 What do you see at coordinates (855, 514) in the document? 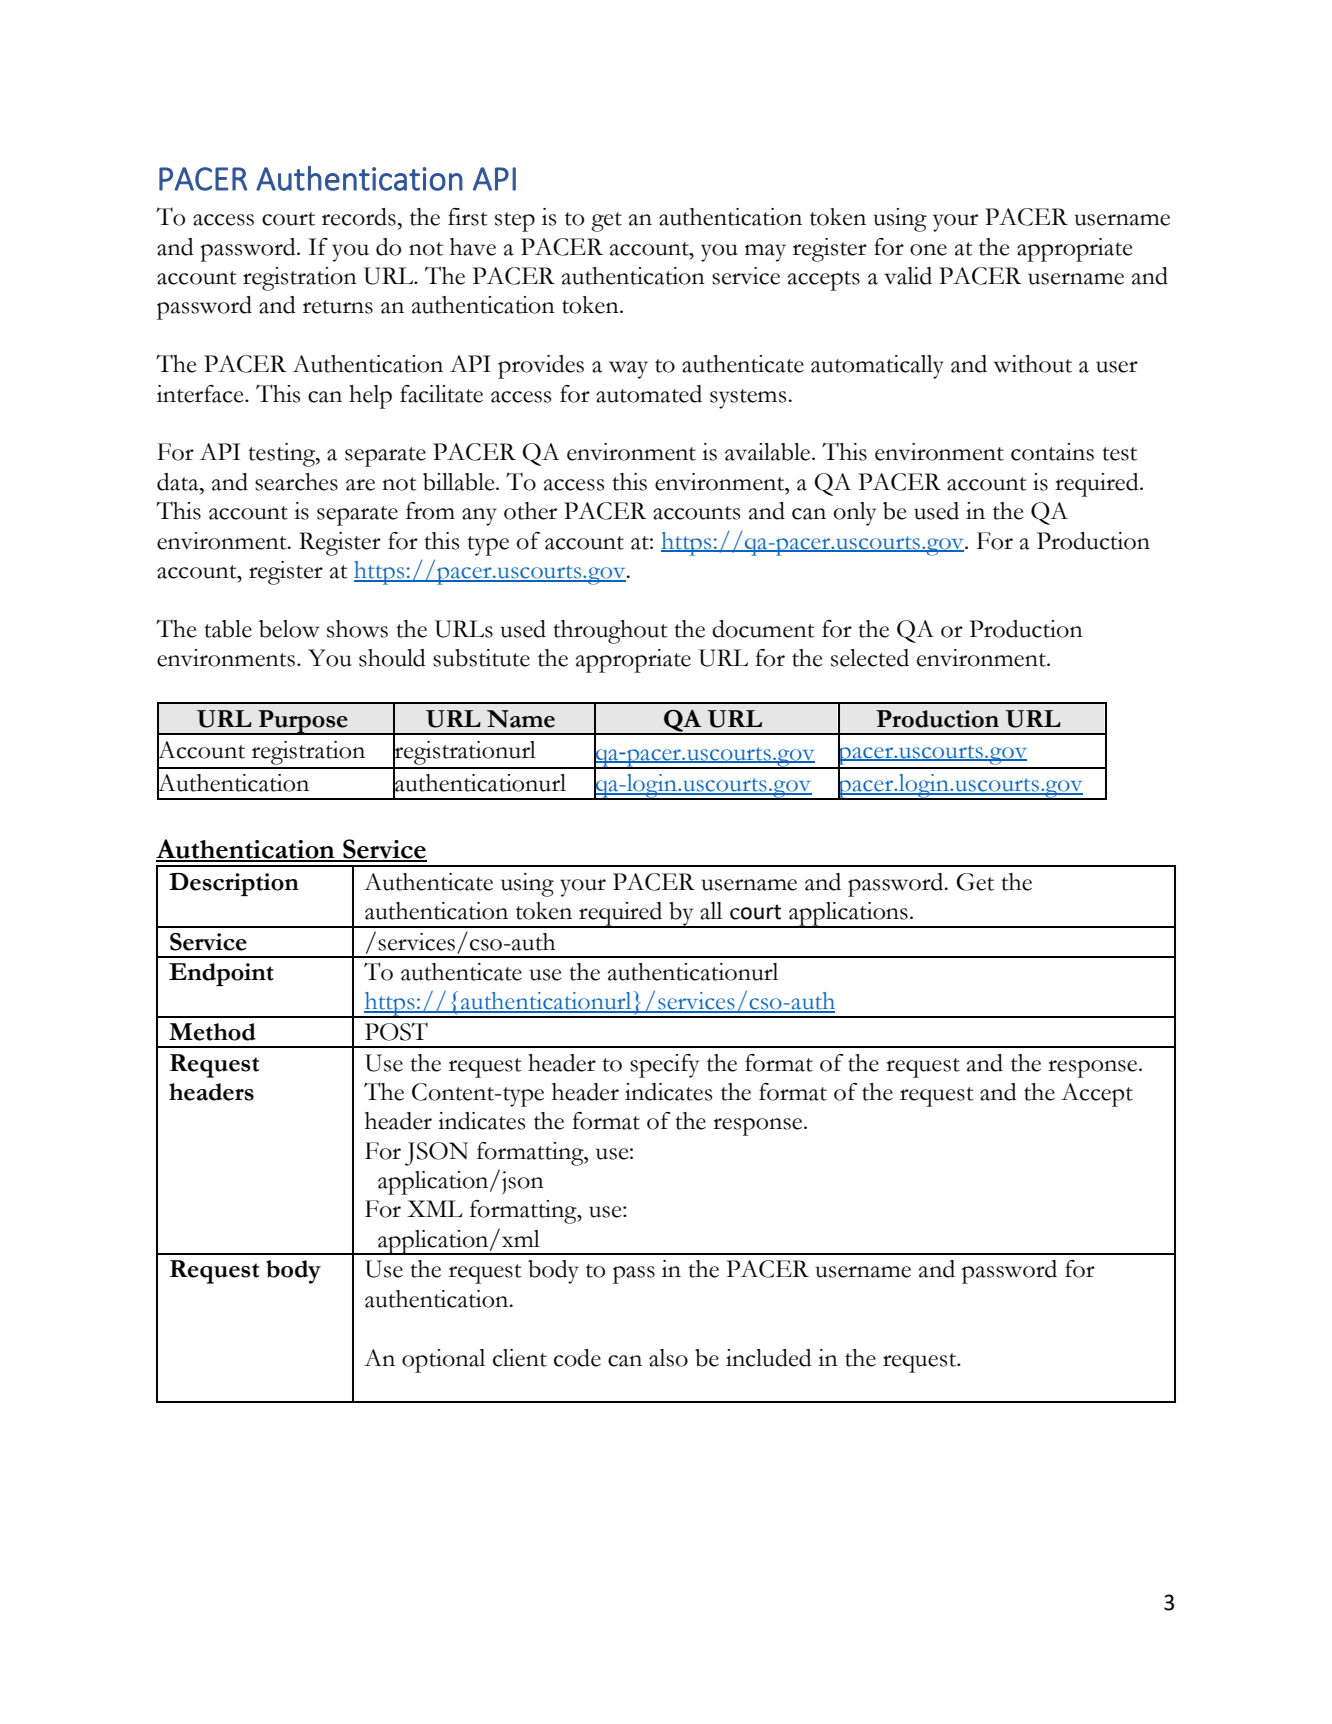
I see `only` at bounding box center [855, 514].
